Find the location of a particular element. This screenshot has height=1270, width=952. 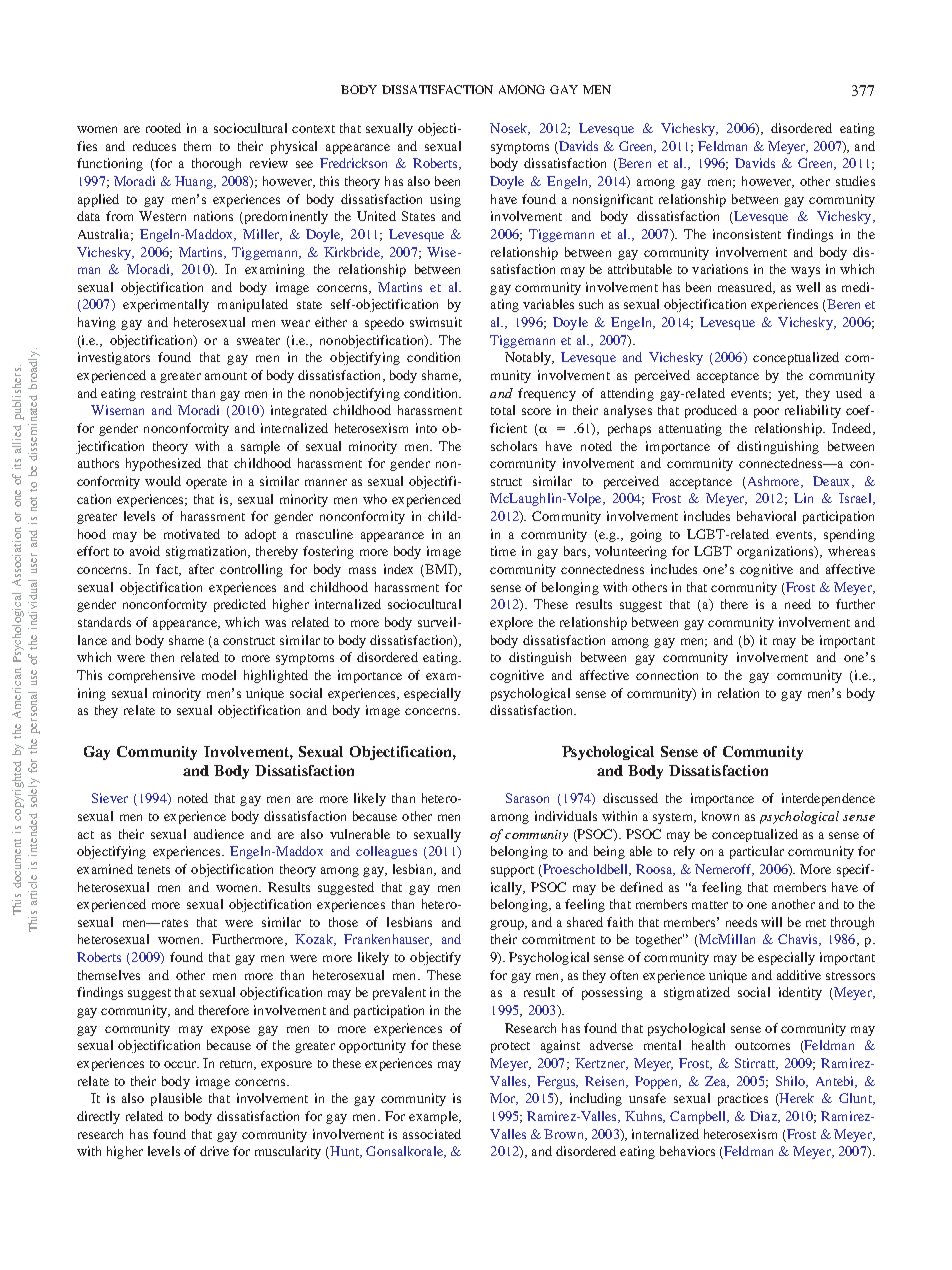

using is located at coordinates (445, 200).
